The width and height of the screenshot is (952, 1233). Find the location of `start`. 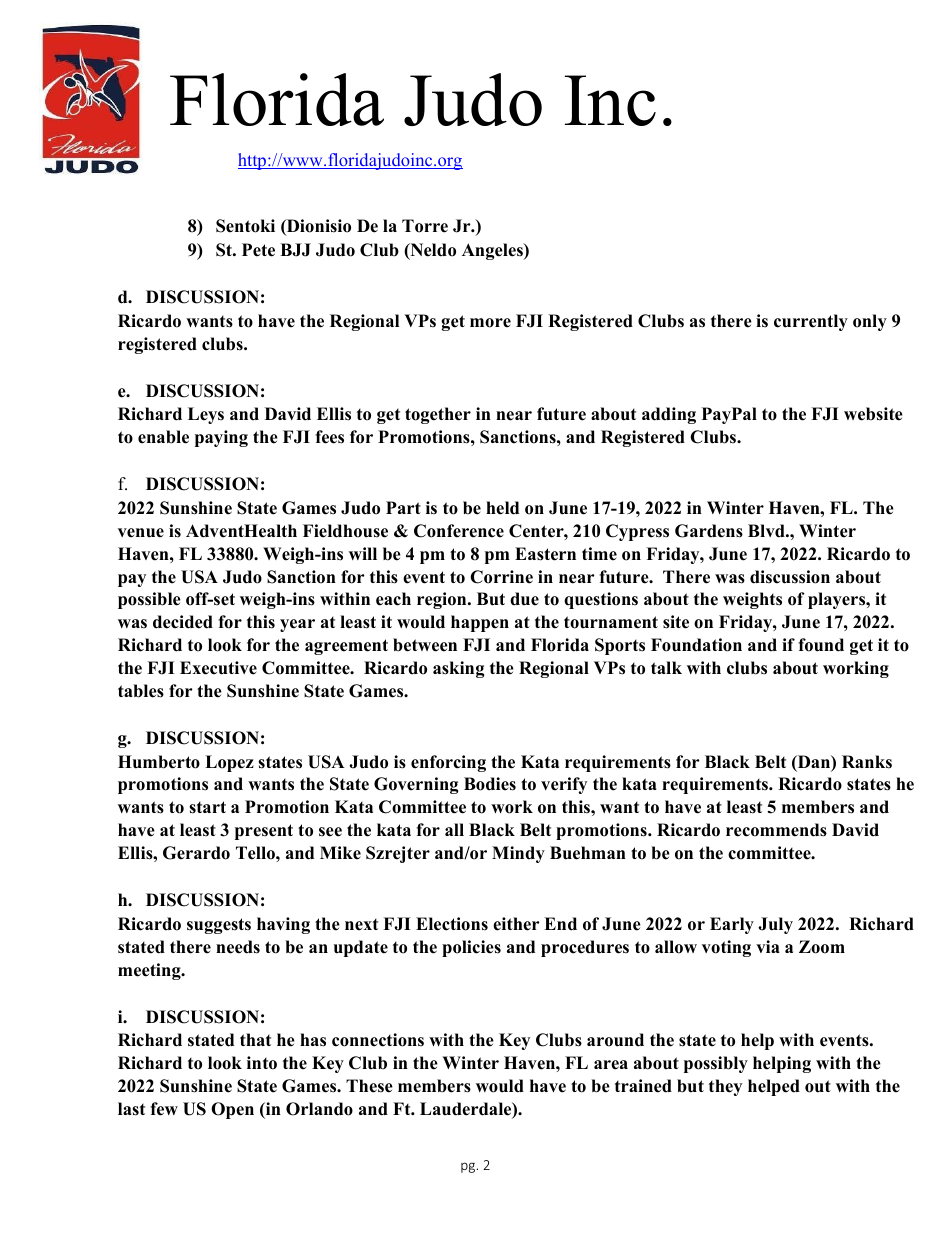

start is located at coordinates (207, 807).
